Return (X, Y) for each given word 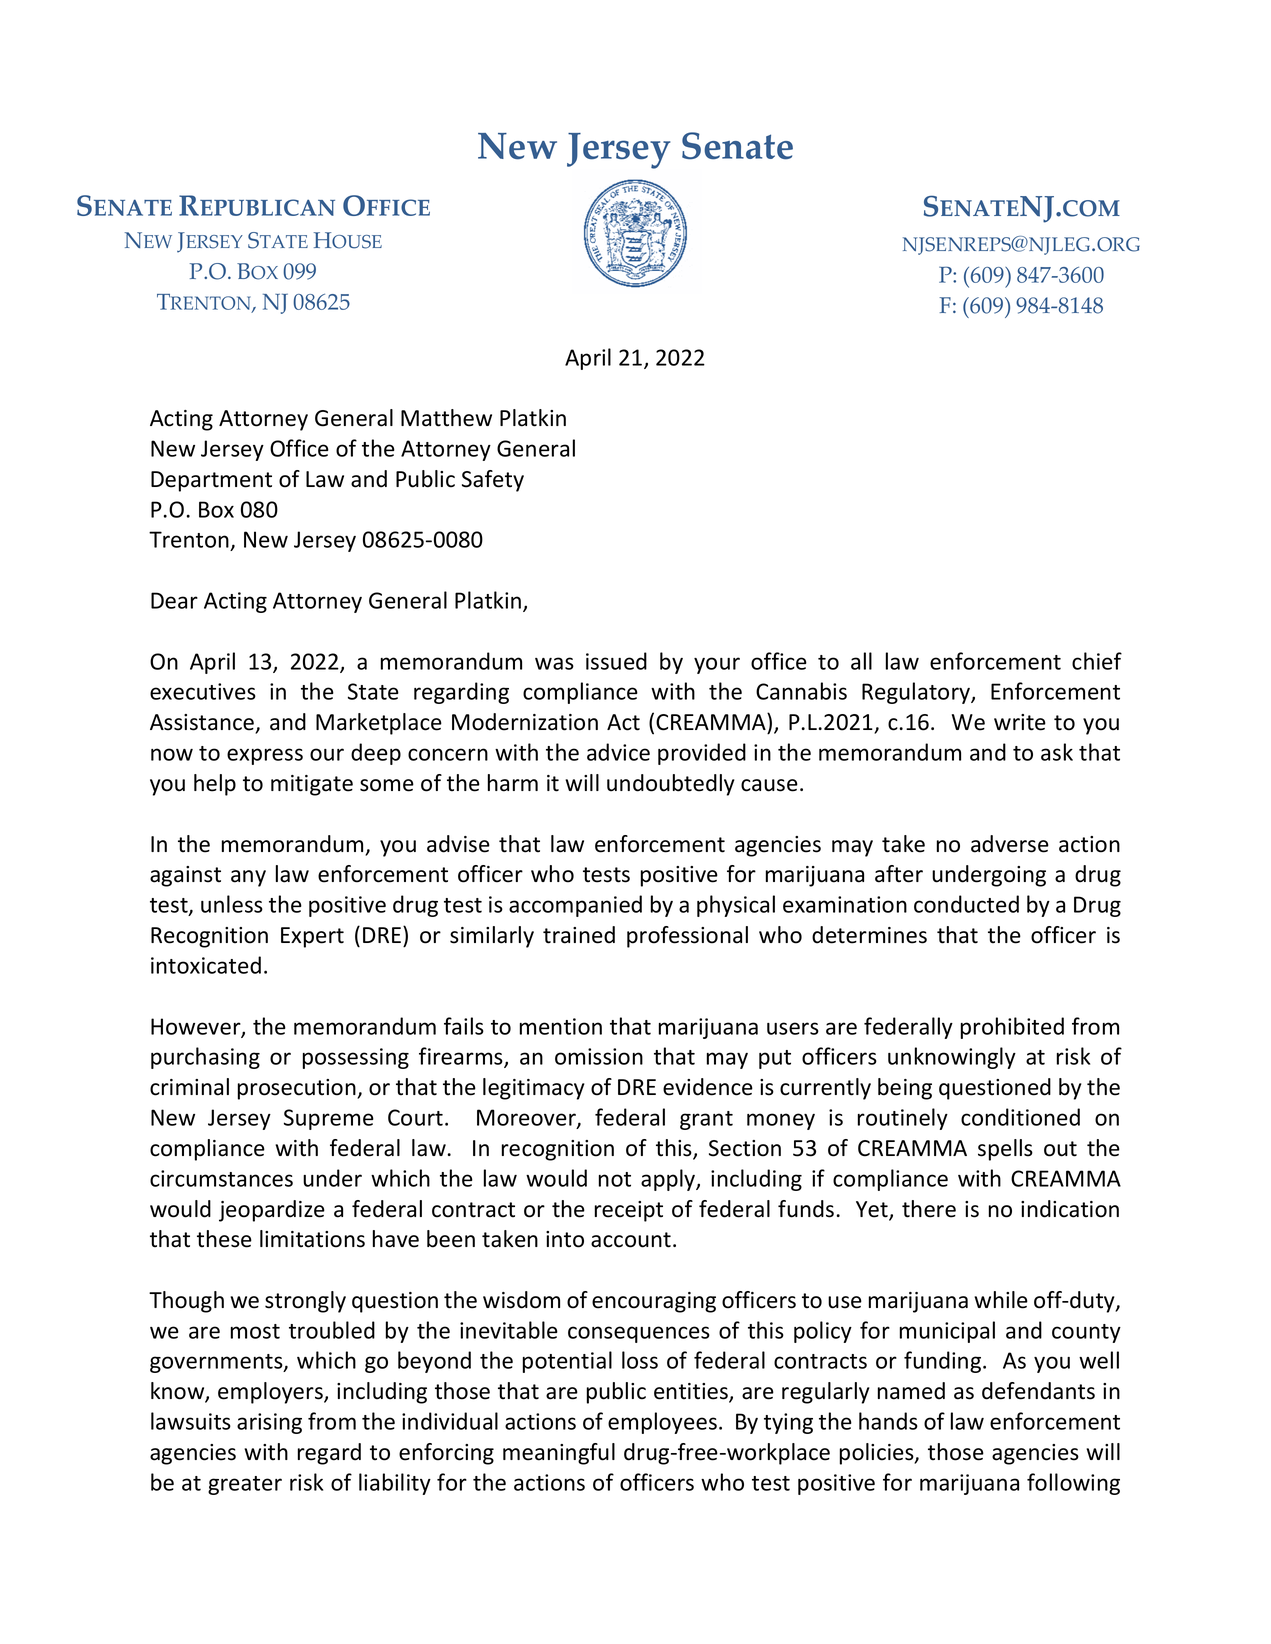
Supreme (329, 1119)
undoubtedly (671, 785)
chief (1097, 661)
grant (706, 1120)
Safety (493, 481)
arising (269, 1423)
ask (1057, 752)
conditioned (1020, 1117)
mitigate (312, 785)
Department (211, 481)
